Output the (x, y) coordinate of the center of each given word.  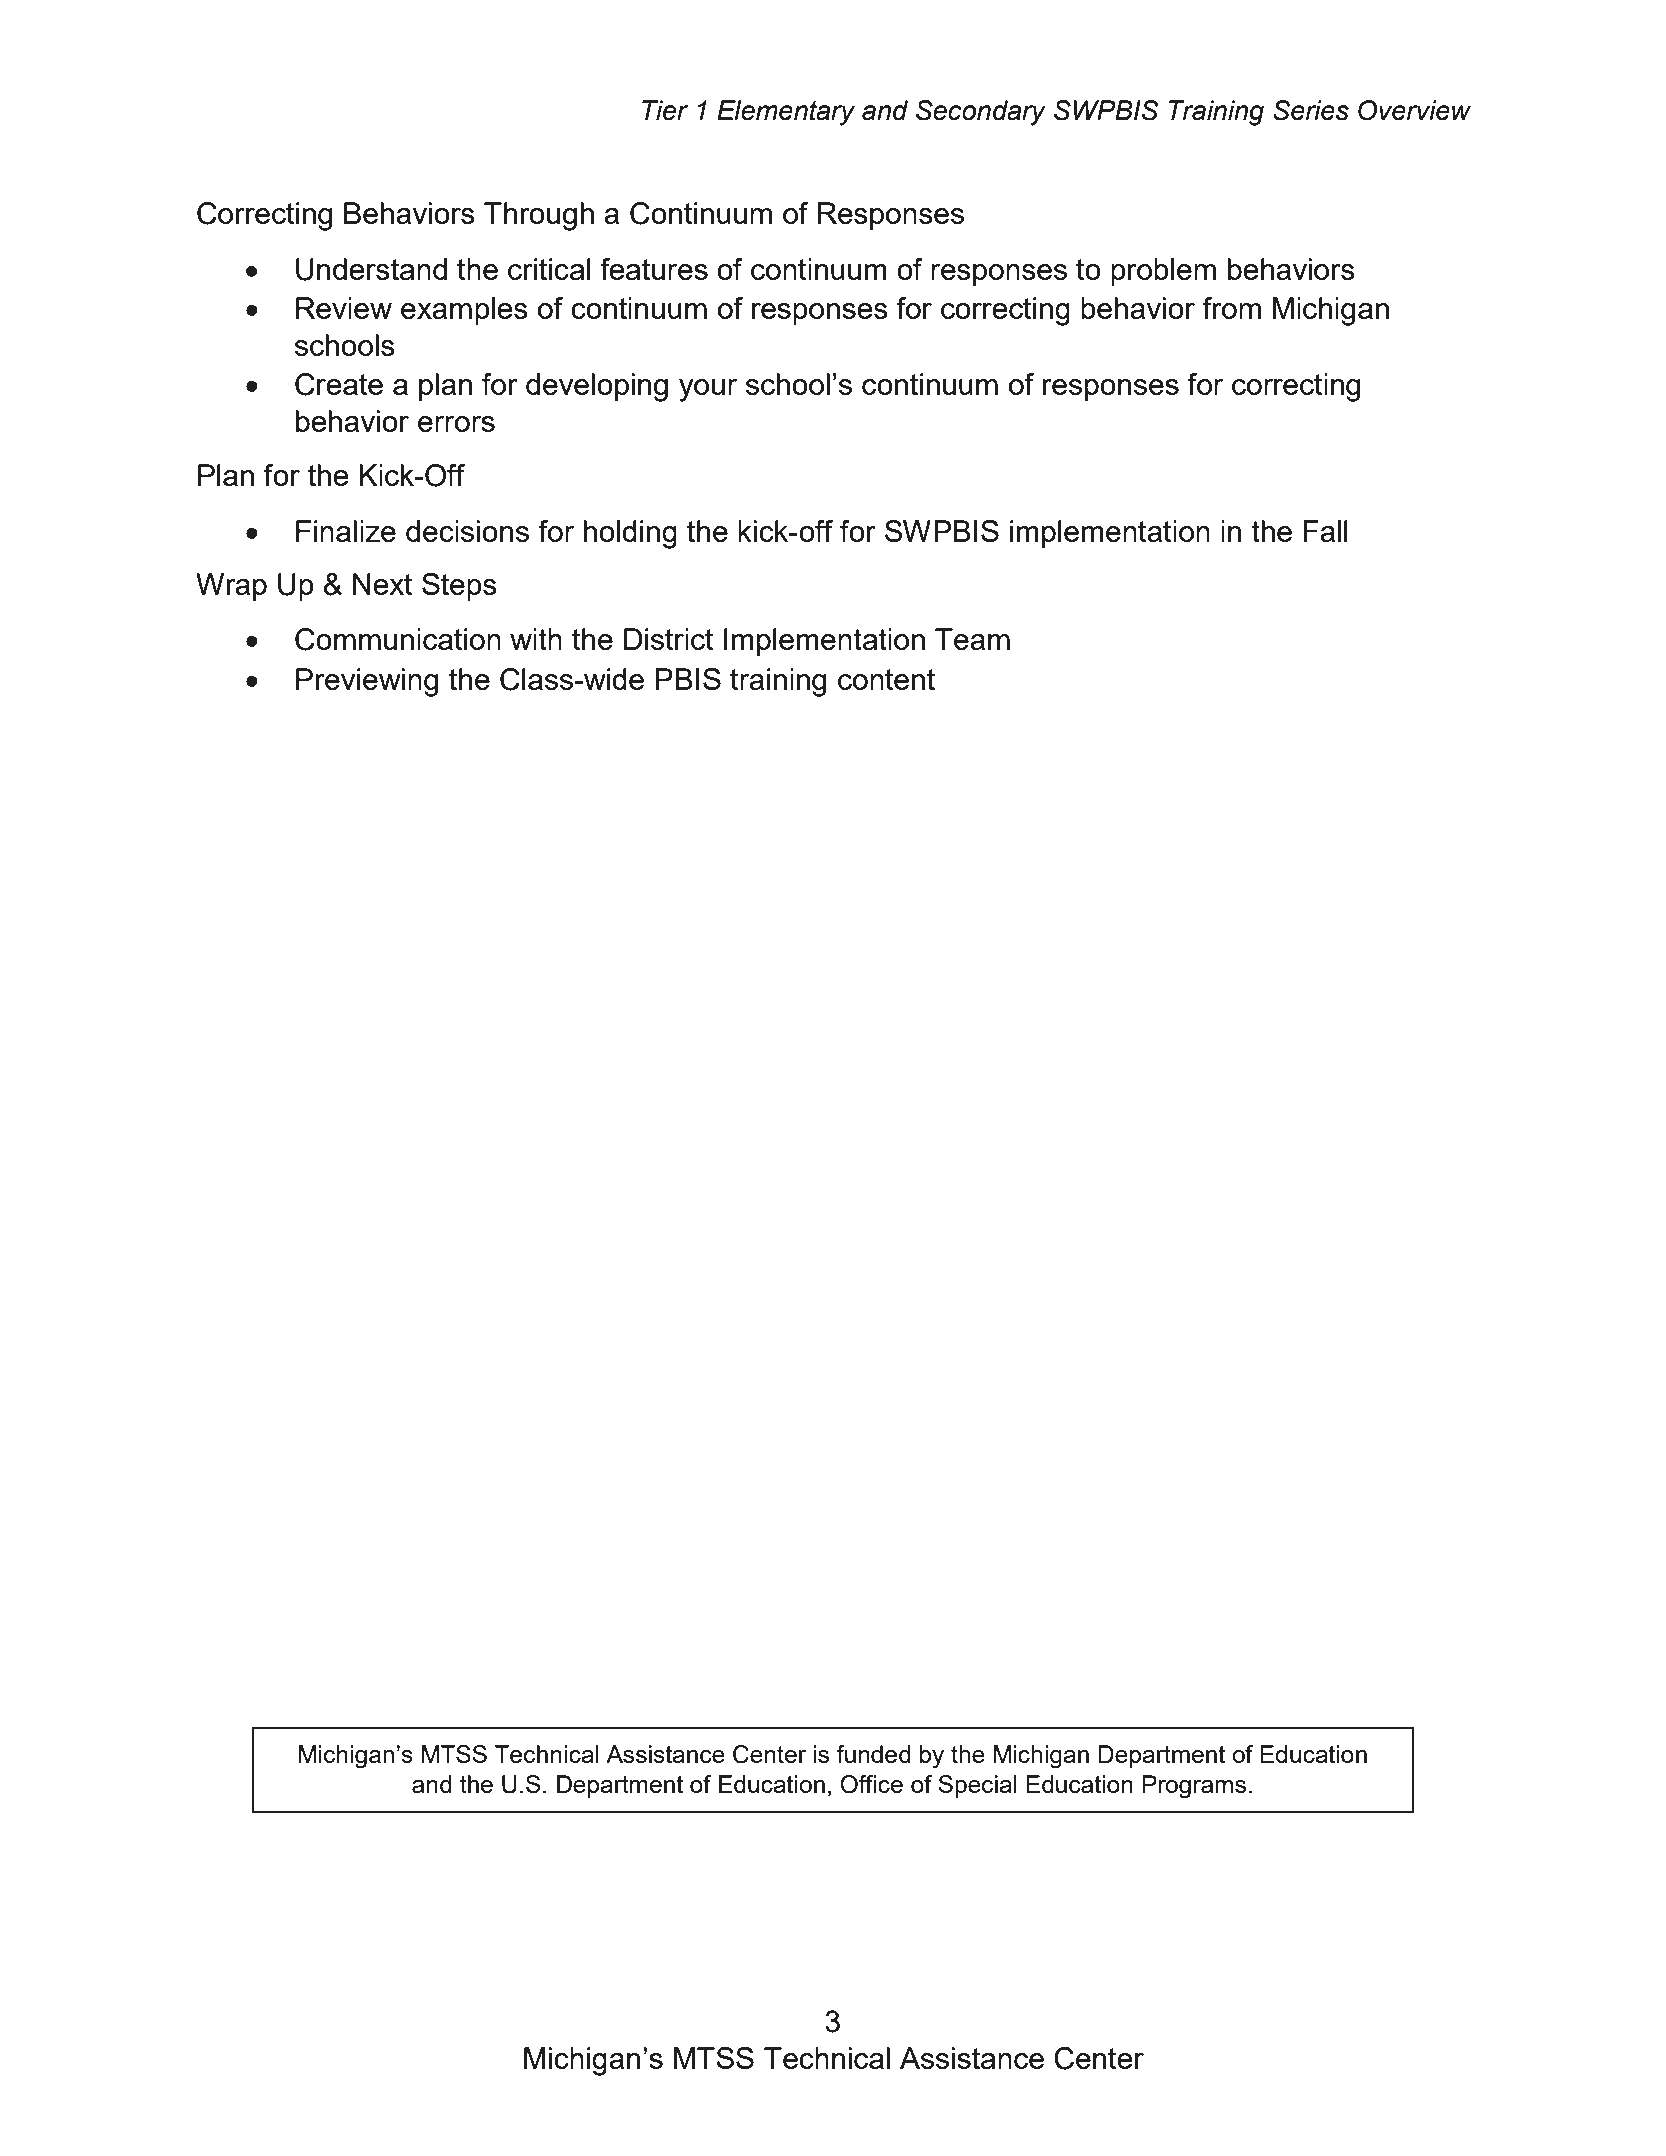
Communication (398, 639)
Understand (371, 269)
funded (873, 1754)
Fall (1325, 531)
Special (977, 1786)
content (886, 679)
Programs (1194, 1787)
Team (972, 639)
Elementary (786, 113)
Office (871, 1784)
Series (1311, 110)
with (536, 639)
